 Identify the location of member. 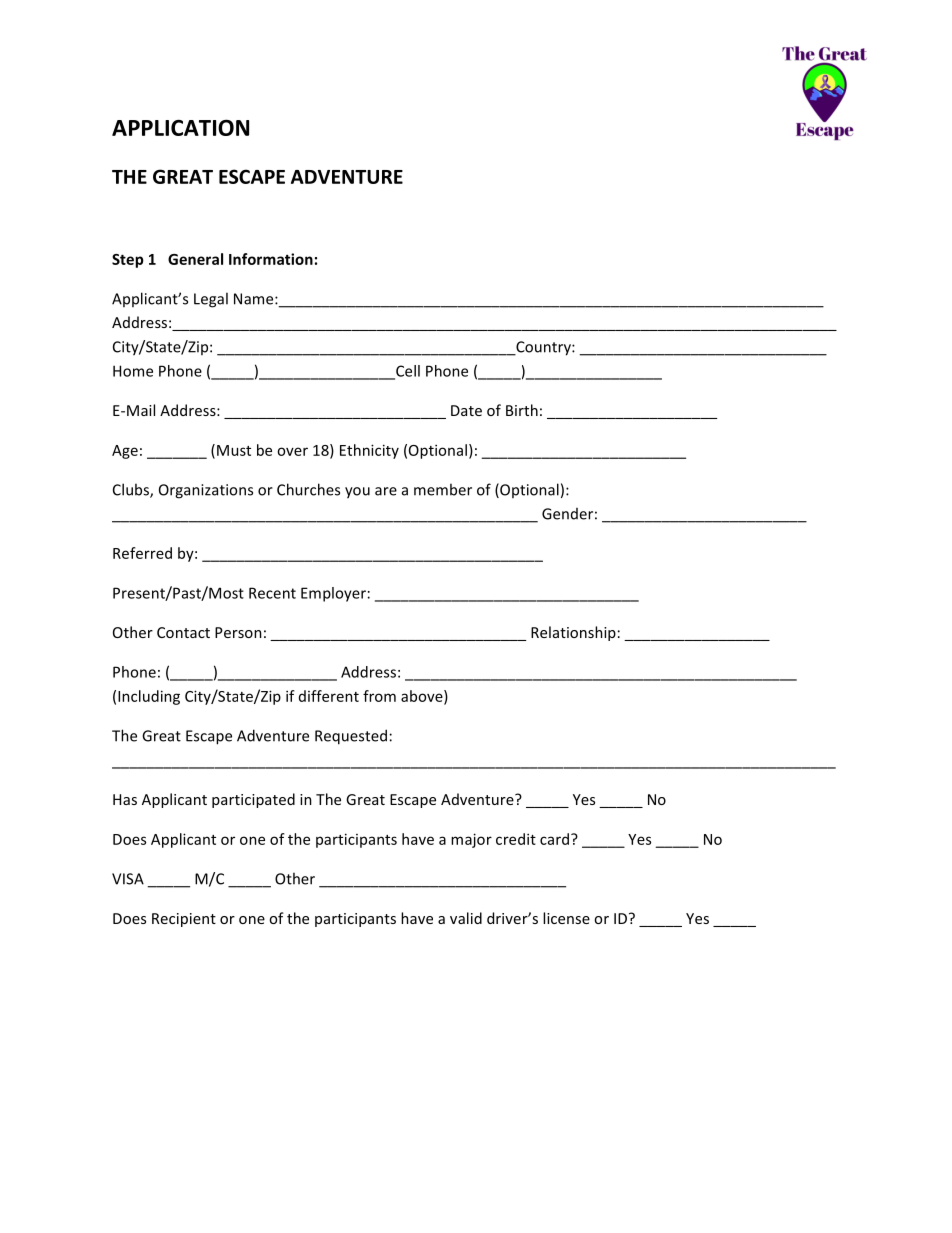
(443, 489).
